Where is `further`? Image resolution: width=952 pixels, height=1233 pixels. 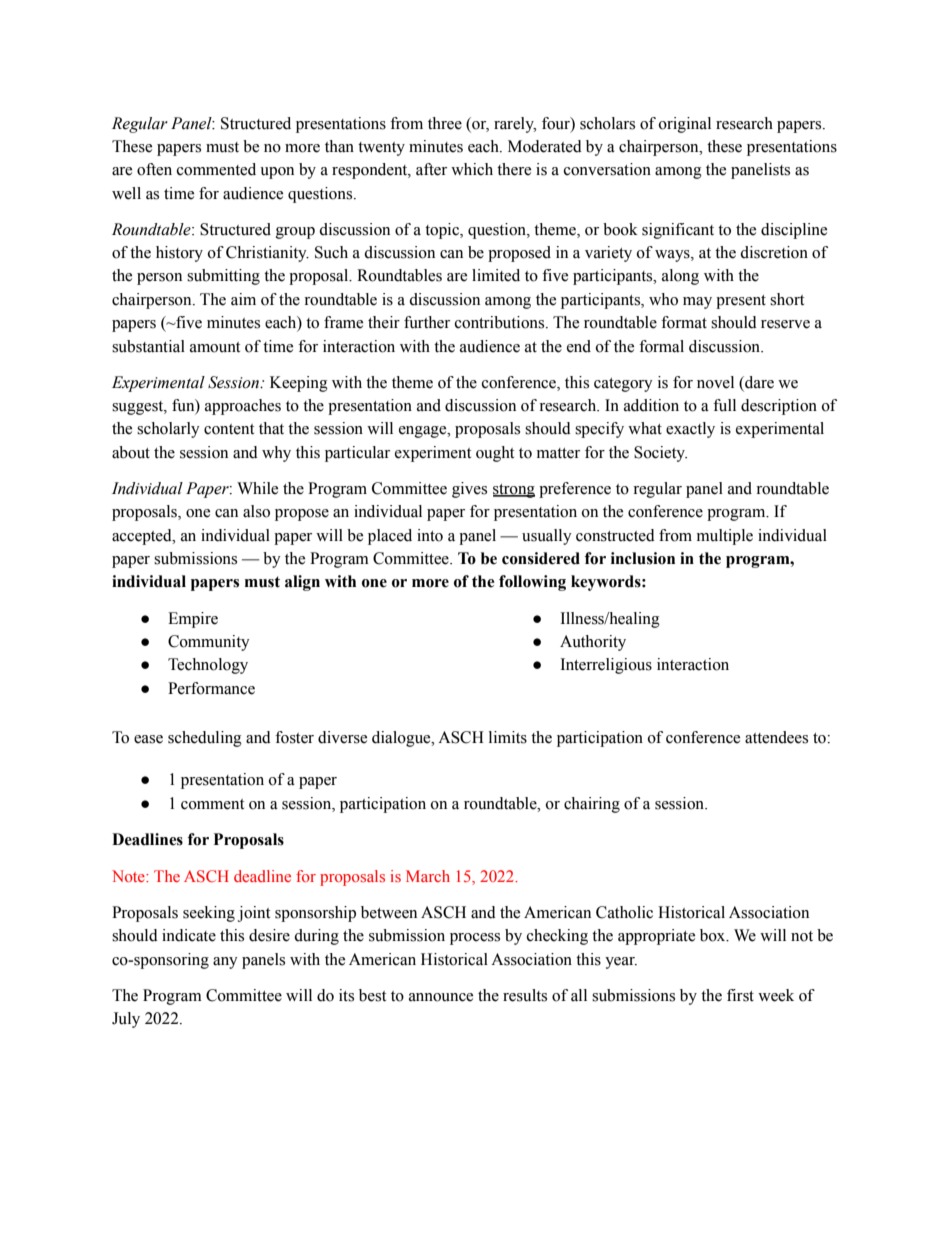 further is located at coordinates (427, 322).
